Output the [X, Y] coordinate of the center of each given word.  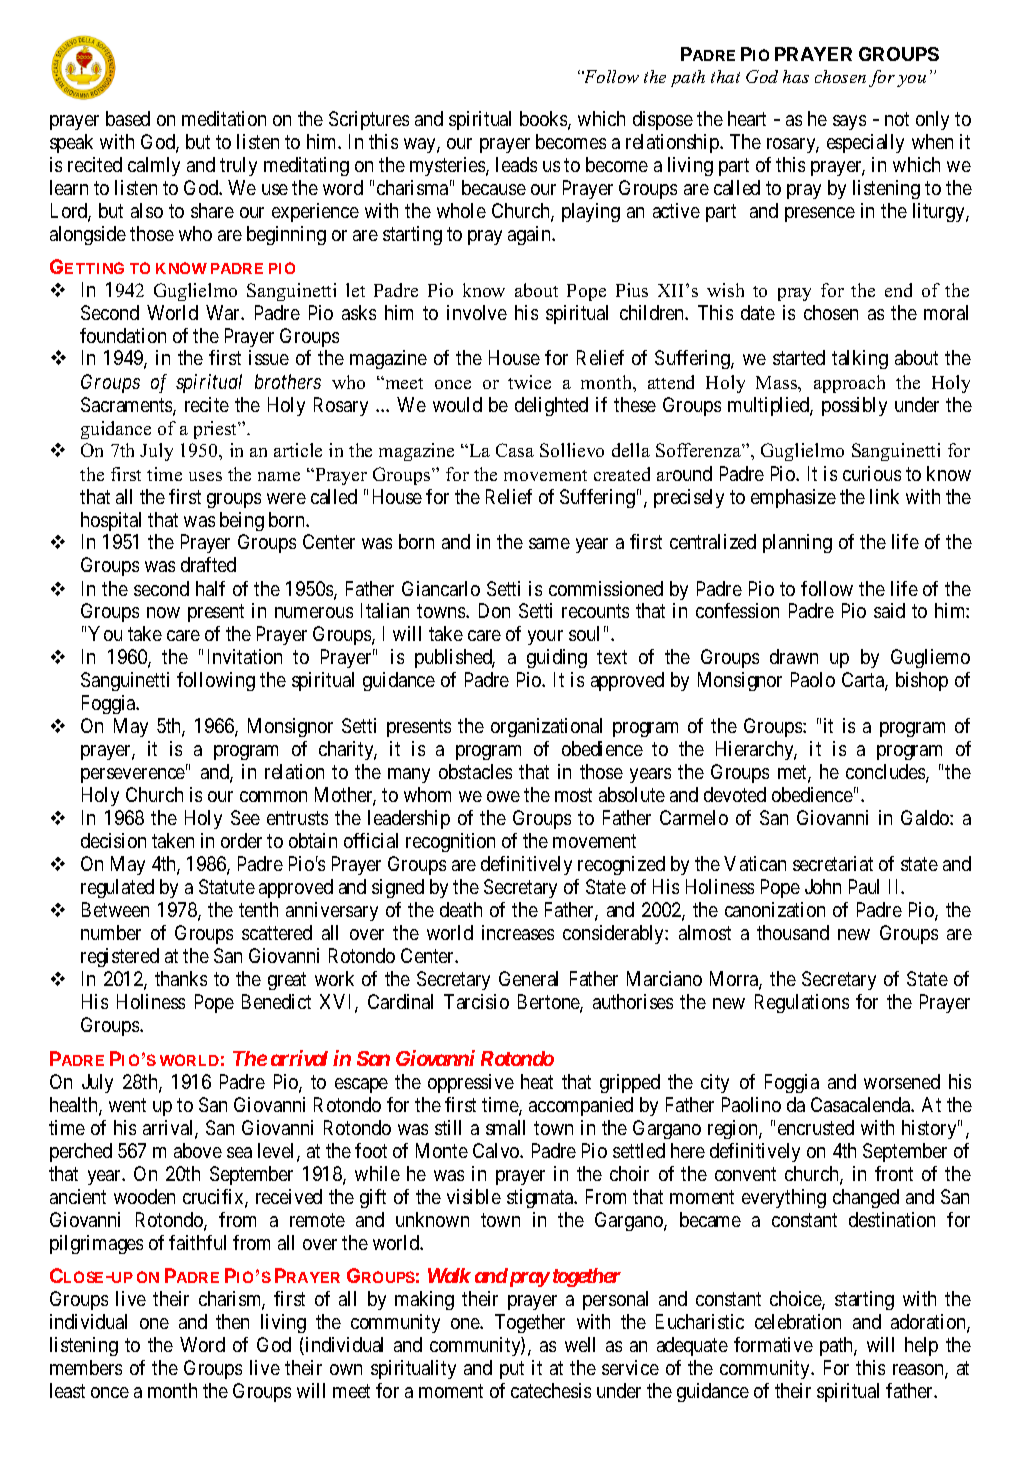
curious [872, 473]
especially [865, 143]
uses [205, 476]
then [232, 1321]
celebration [798, 1321]
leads [516, 164]
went [127, 1105]
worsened [902, 1081]
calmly [154, 166]
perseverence [134, 775]
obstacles [475, 771]
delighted [551, 406]
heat [537, 1081]
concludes [886, 773]
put [512, 1370]
